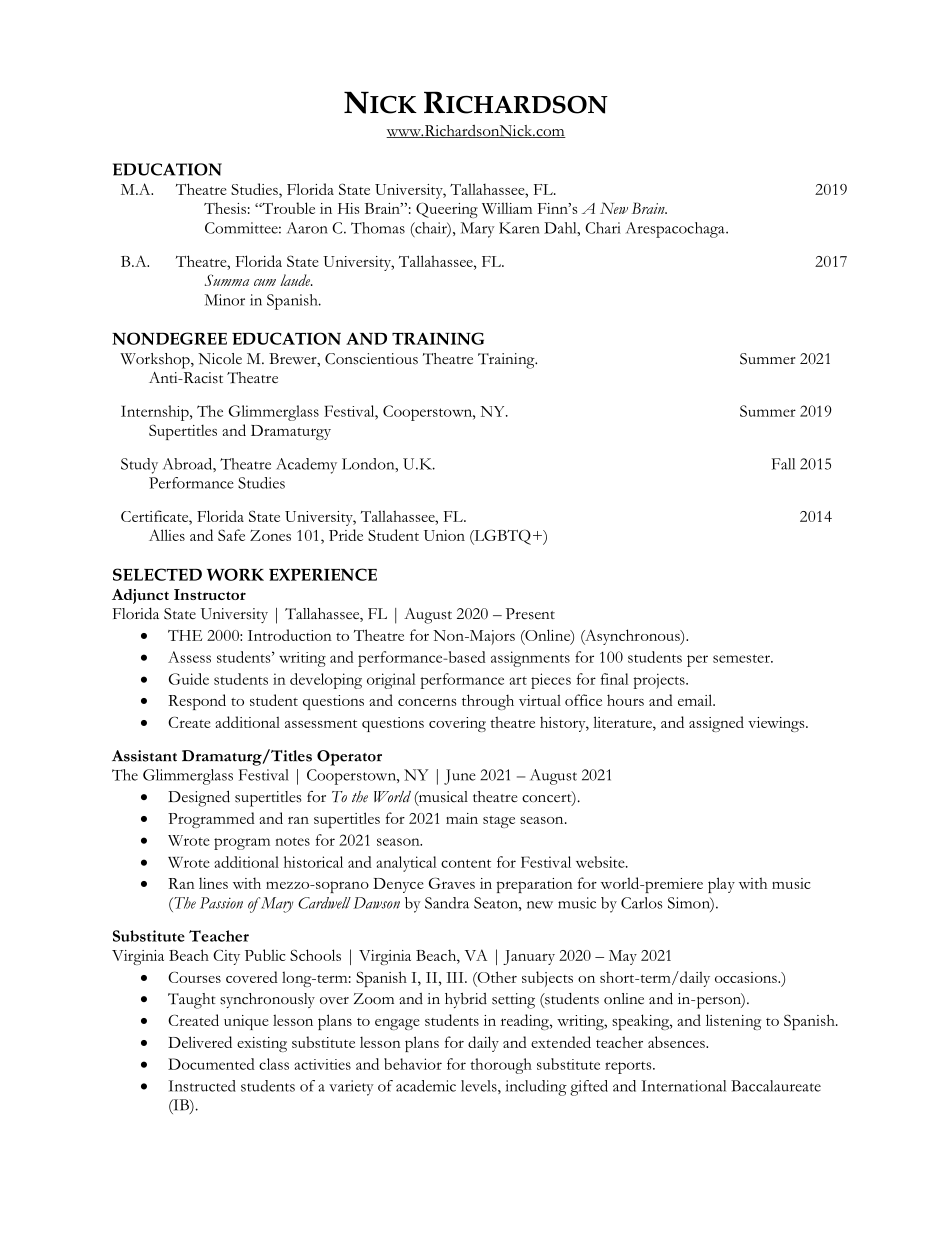 The image size is (952, 1233). Describe the element at coordinates (460, 777) in the screenshot. I see `June` at that location.
